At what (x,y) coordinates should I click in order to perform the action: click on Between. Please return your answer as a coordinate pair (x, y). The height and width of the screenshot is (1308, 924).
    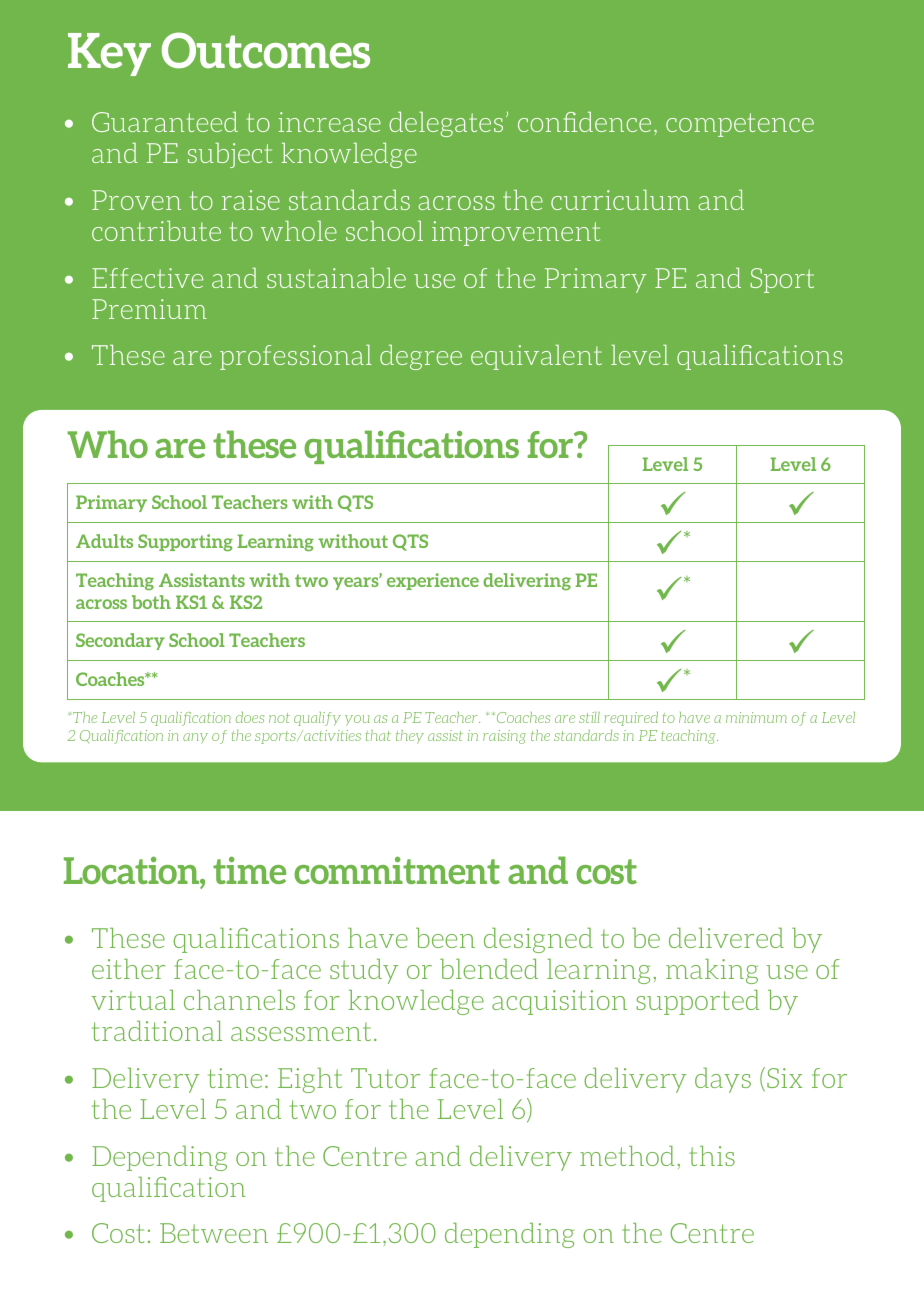
    Looking at the image, I should click on (214, 1233).
